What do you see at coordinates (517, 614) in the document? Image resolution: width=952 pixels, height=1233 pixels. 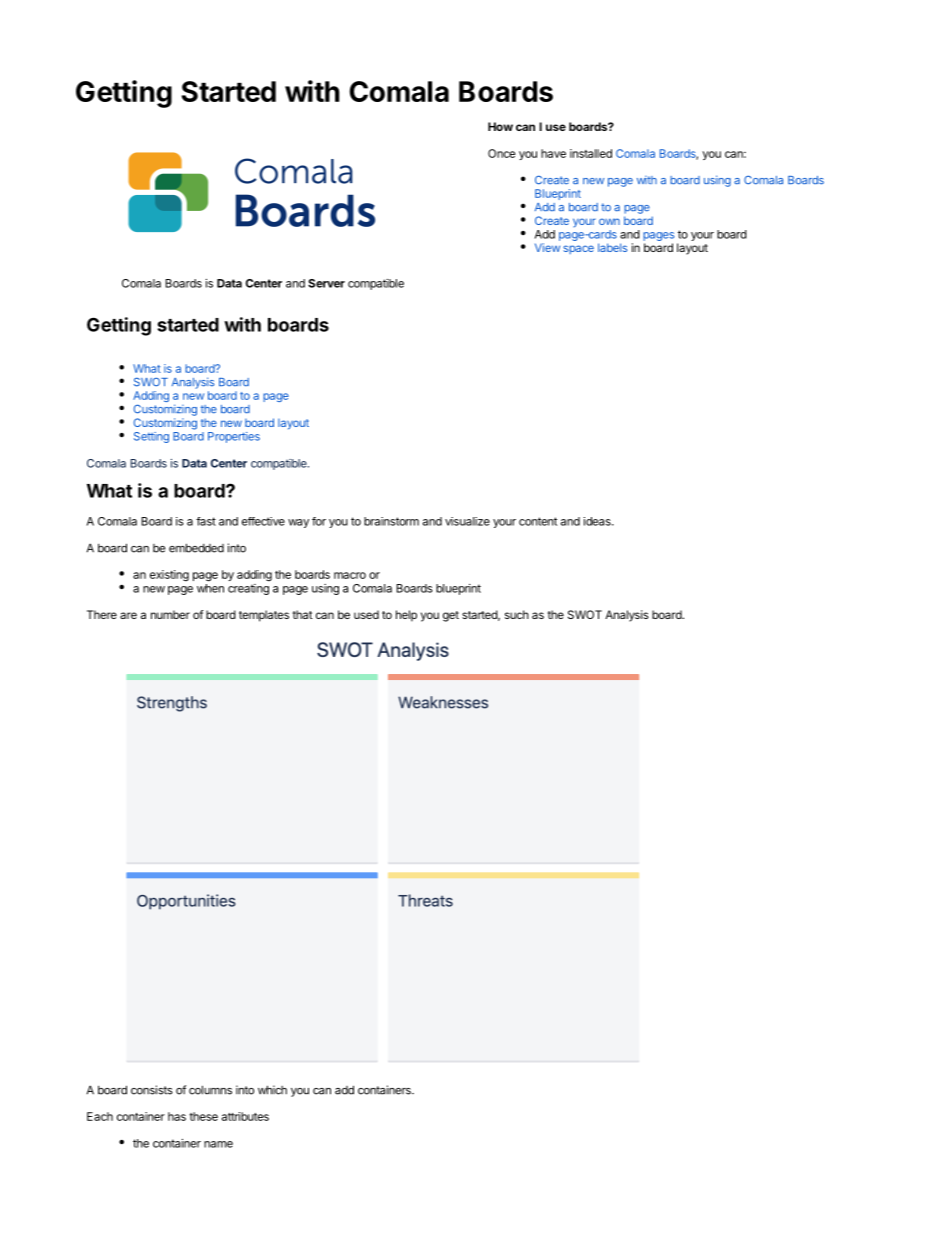 I see `such` at bounding box center [517, 614].
